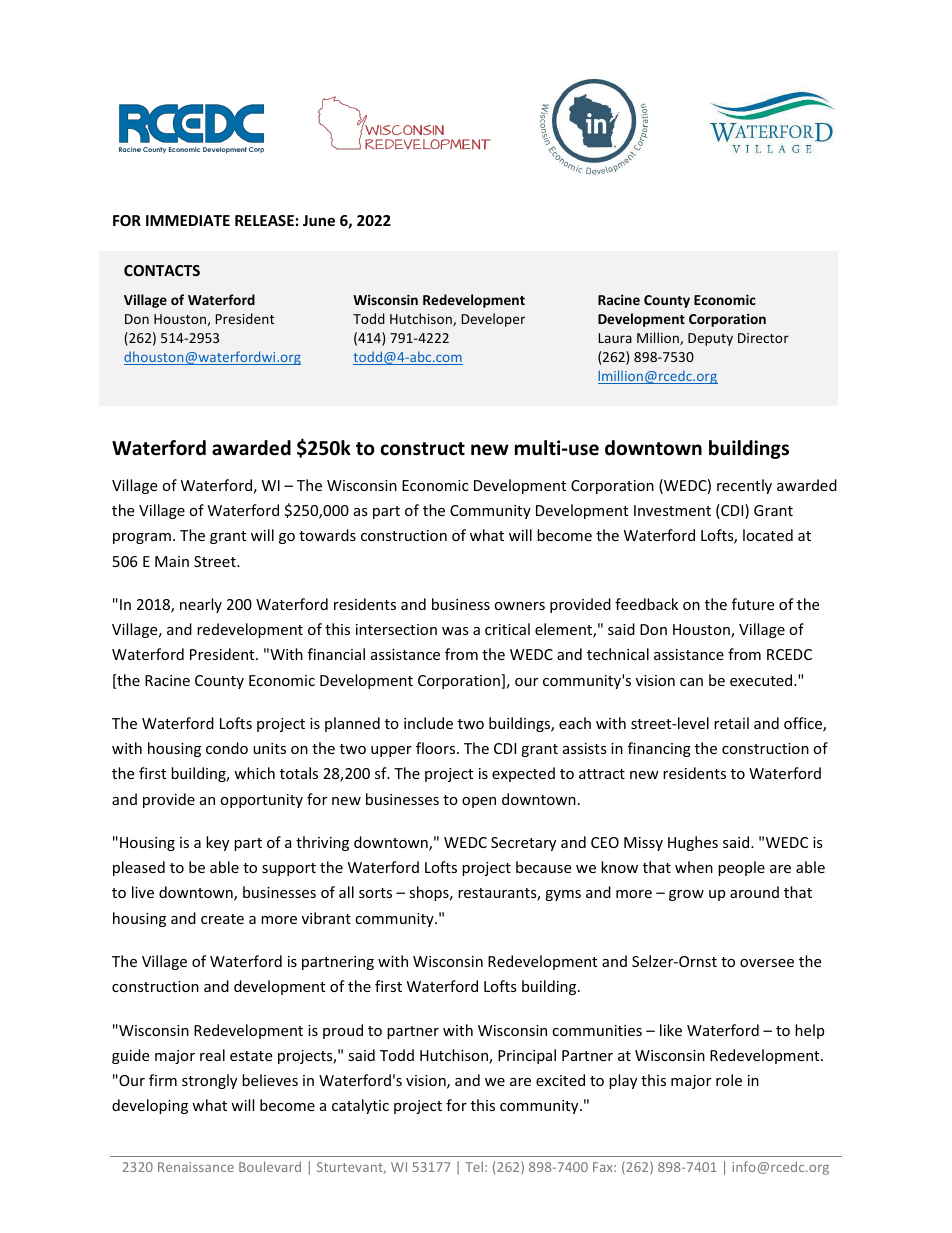 This screenshot has width=952, height=1233. Describe the element at coordinates (196, 1167) in the screenshot. I see `Renaissance` at that location.
